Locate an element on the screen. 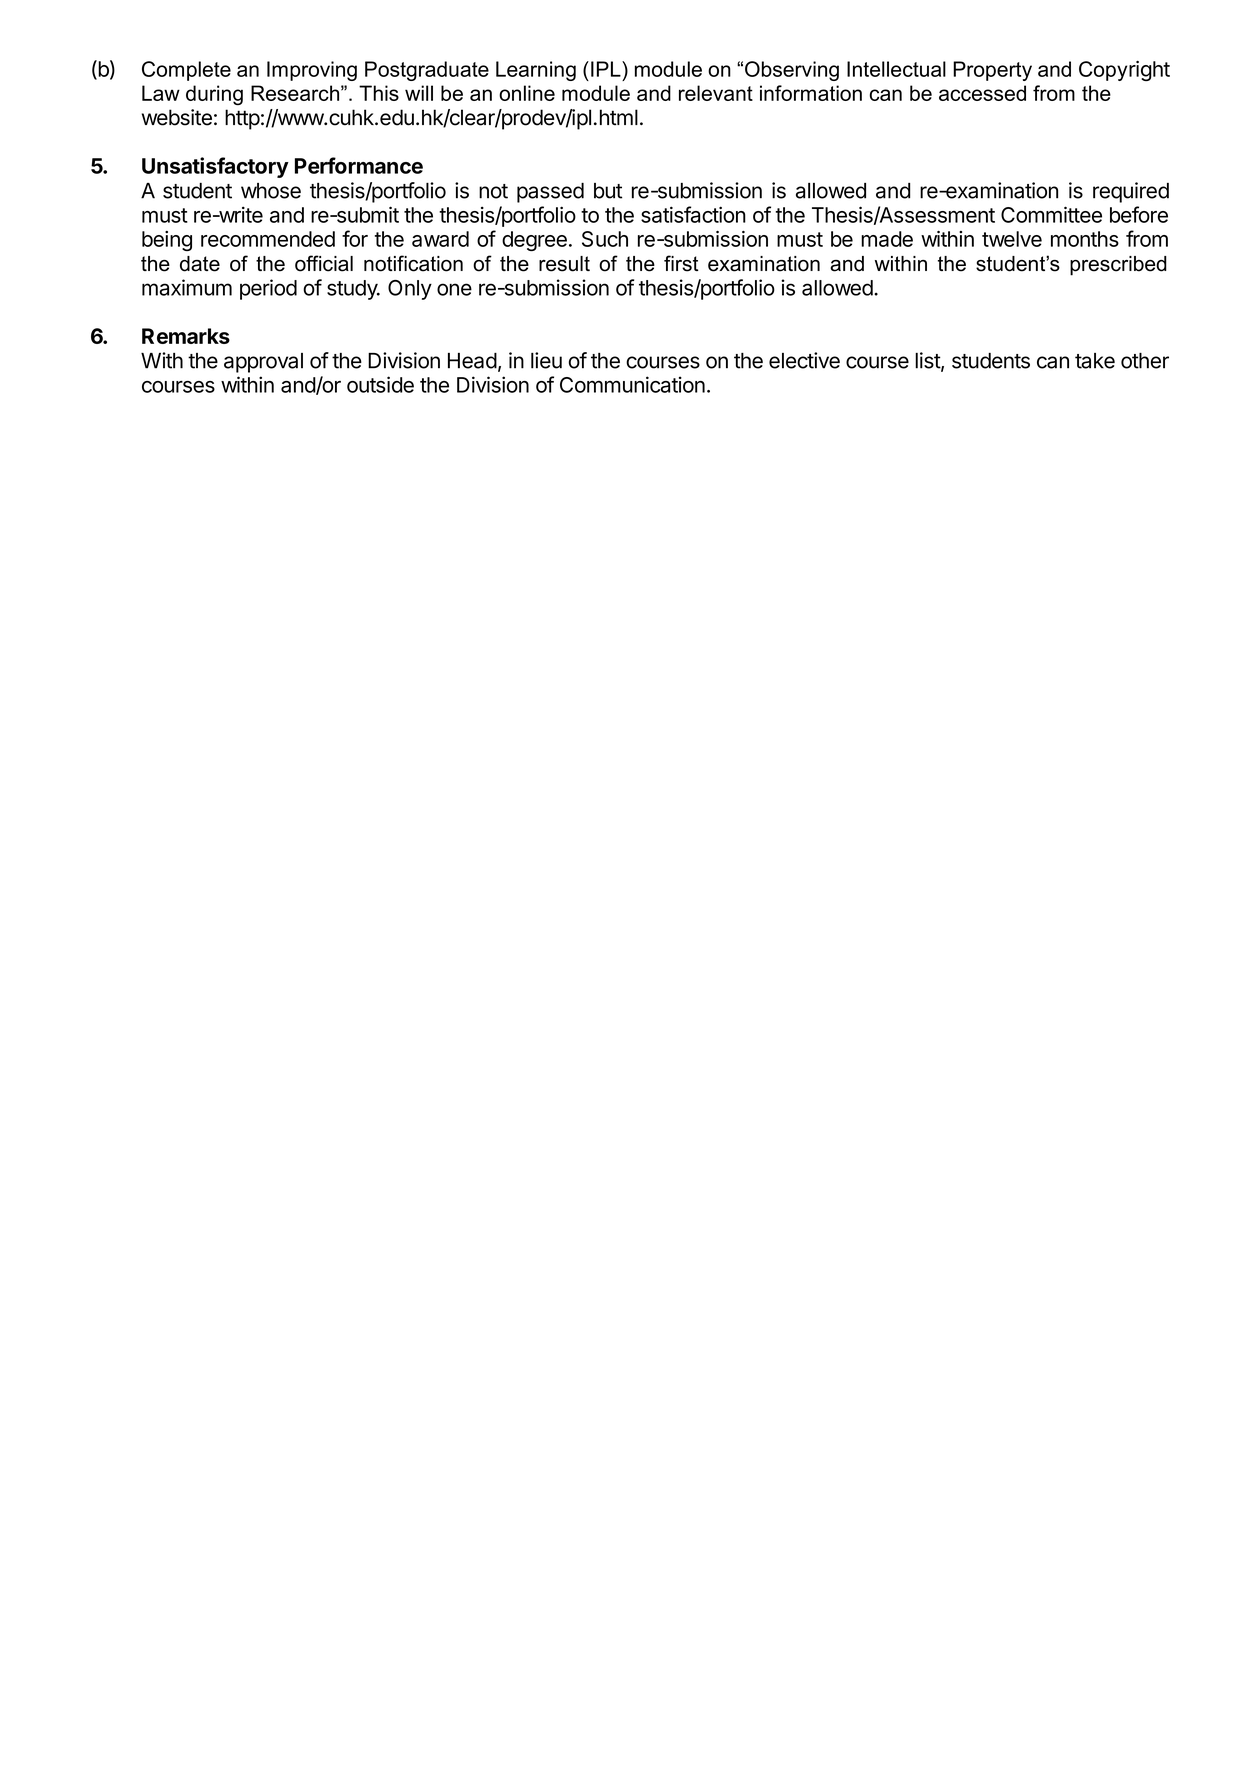 The height and width of the screenshot is (1780, 1259). Property is located at coordinates (992, 71).
